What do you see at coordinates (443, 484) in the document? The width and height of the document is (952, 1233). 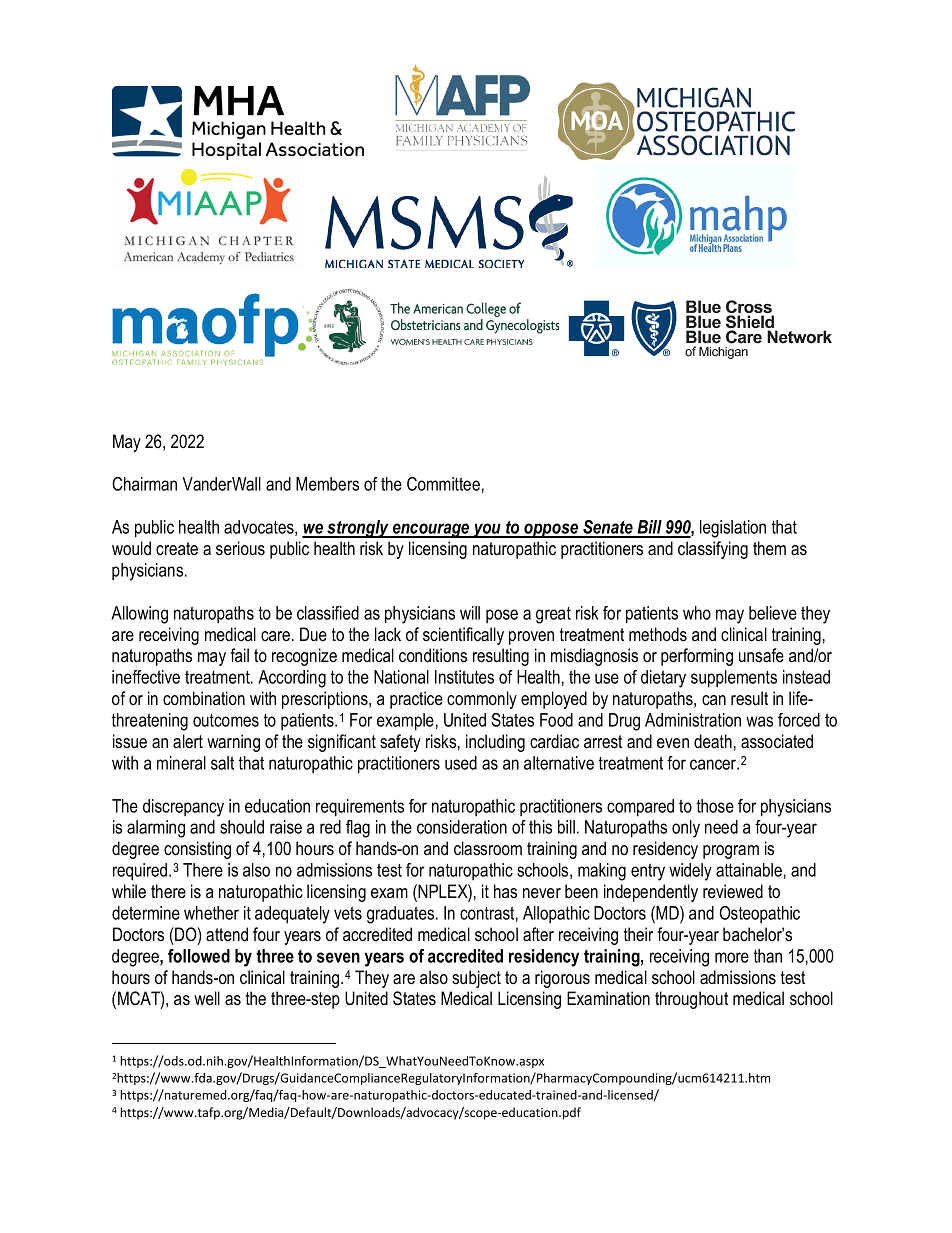 I see `Committee` at bounding box center [443, 484].
